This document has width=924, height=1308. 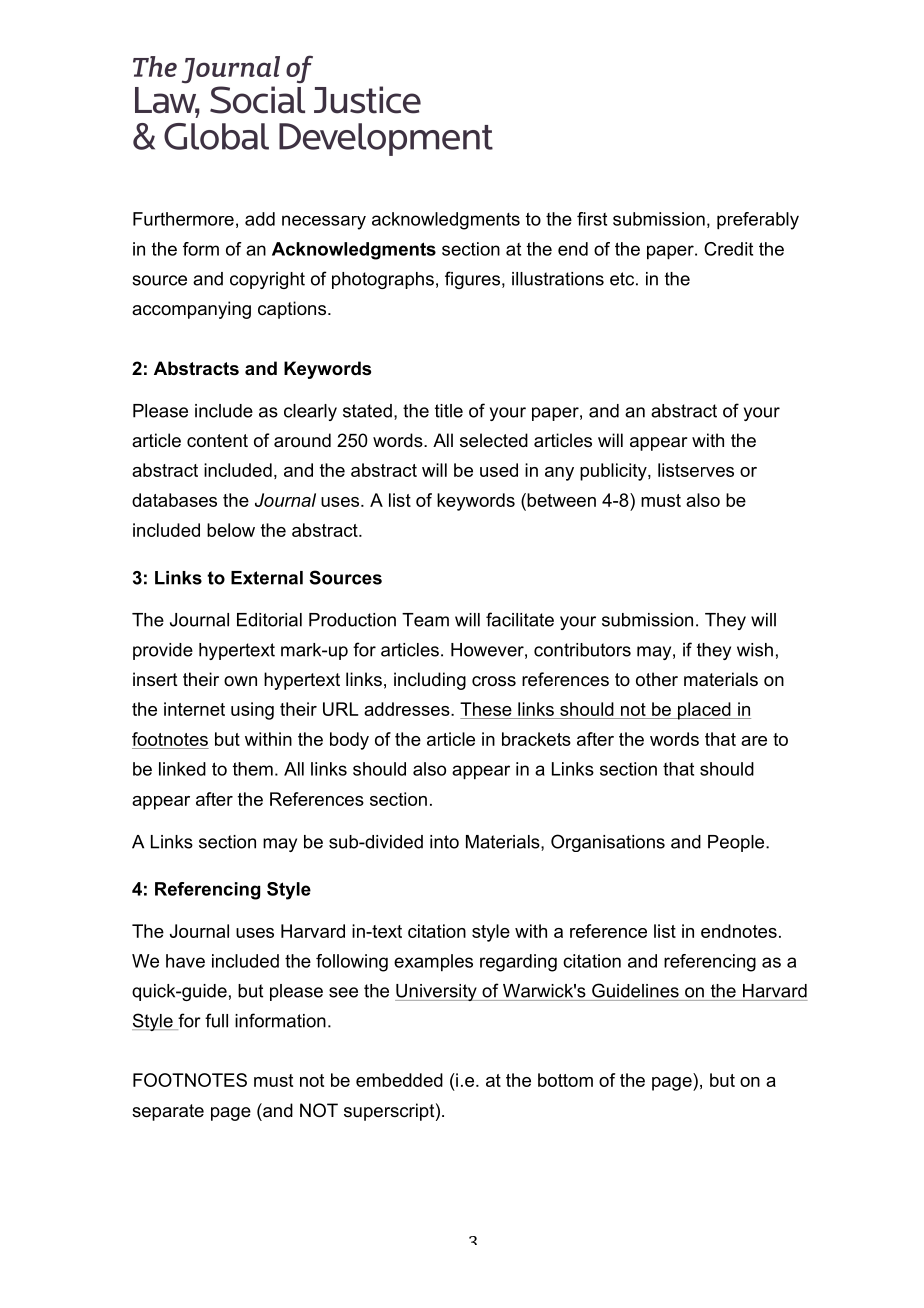 What do you see at coordinates (185, 961) in the document?
I see `have` at bounding box center [185, 961].
